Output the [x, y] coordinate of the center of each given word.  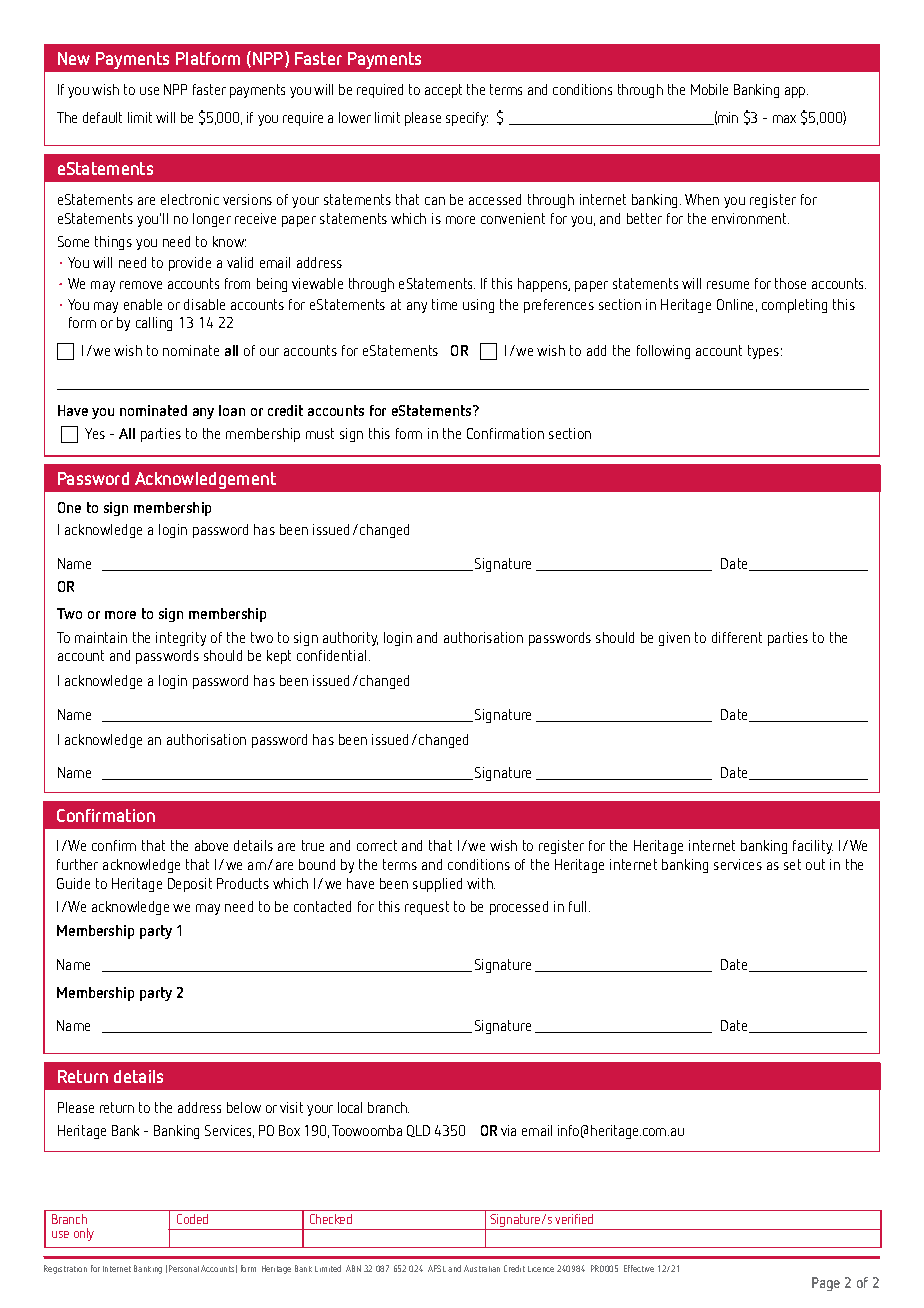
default [102, 117]
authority [350, 639]
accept [443, 91]
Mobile [709, 89]
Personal [184, 1268]
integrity [181, 639]
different [737, 637]
